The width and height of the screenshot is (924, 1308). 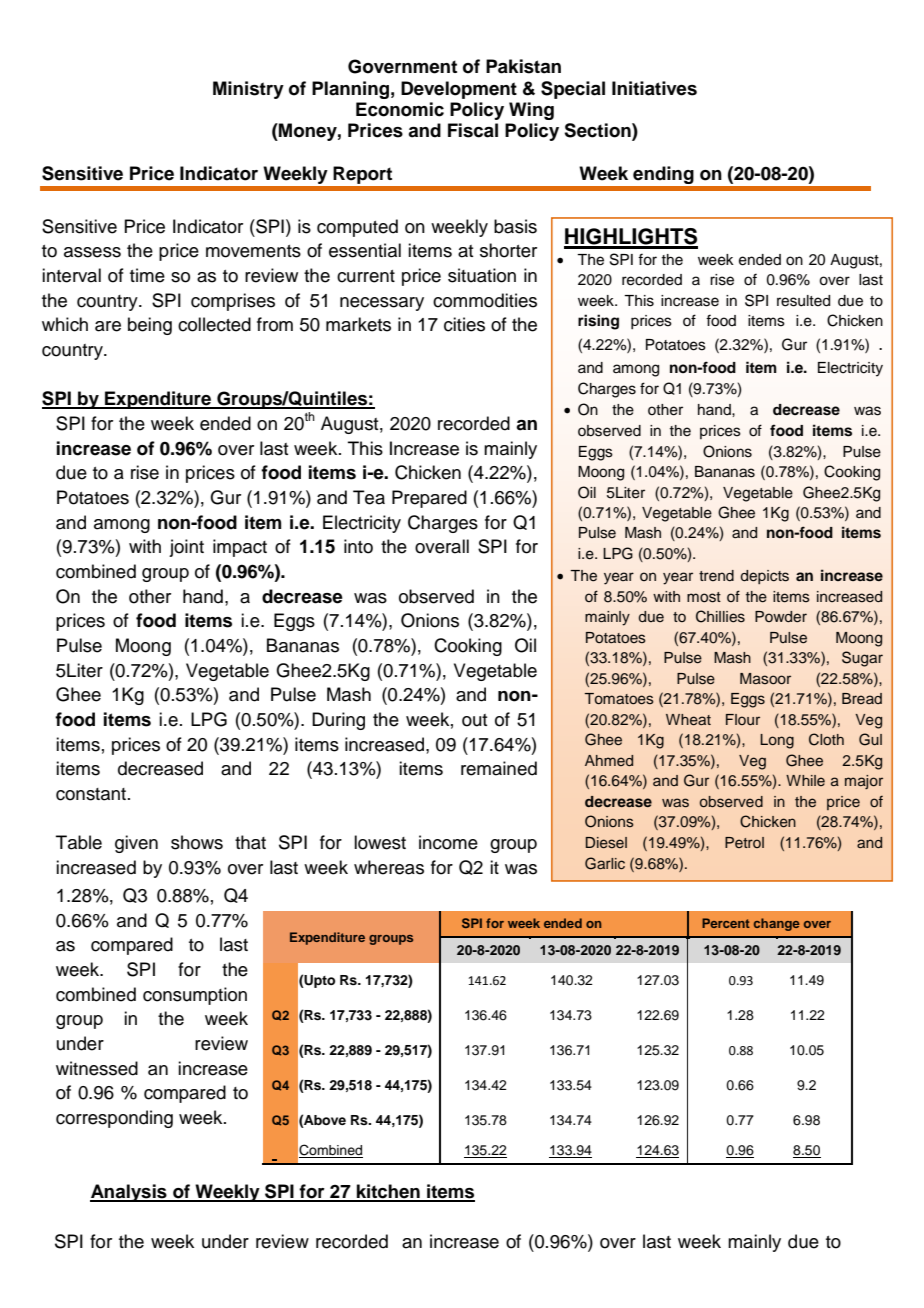 What do you see at coordinates (388, 1192) in the screenshot?
I see `kitchen` at bounding box center [388, 1192].
